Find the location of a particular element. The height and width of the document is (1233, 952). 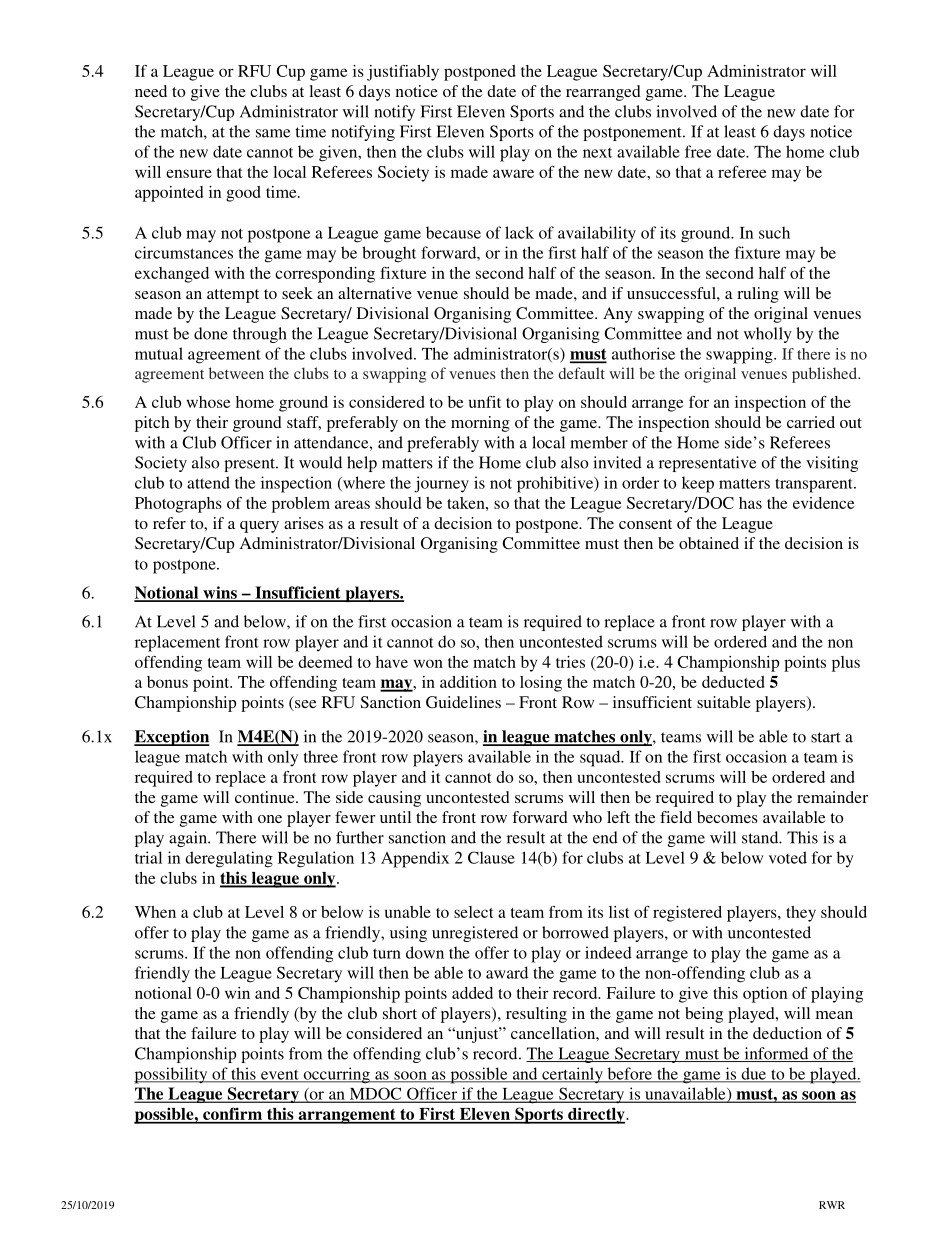

event is located at coordinates (280, 1075).
